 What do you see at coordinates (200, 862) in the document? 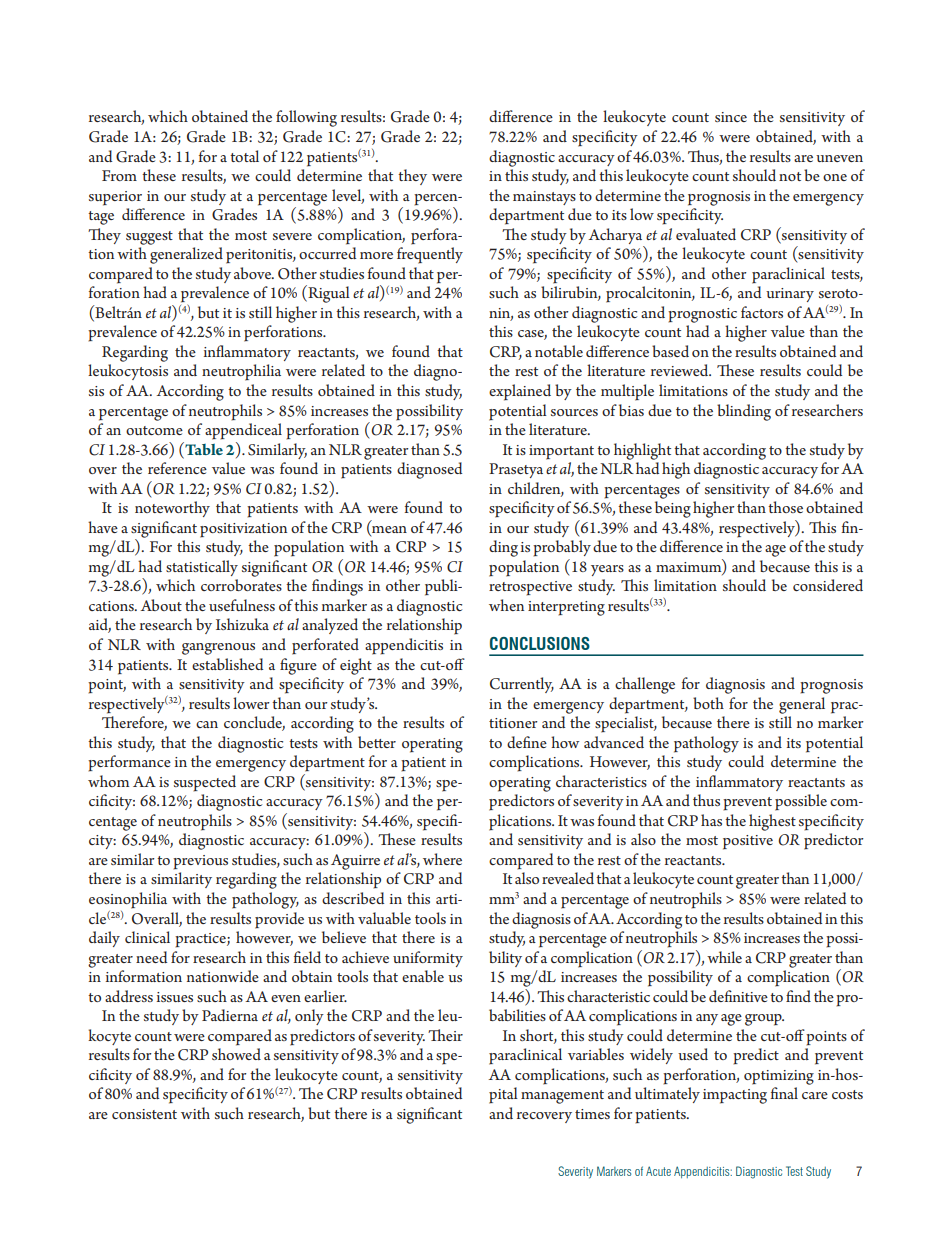
I see `previous` at bounding box center [200, 862].
